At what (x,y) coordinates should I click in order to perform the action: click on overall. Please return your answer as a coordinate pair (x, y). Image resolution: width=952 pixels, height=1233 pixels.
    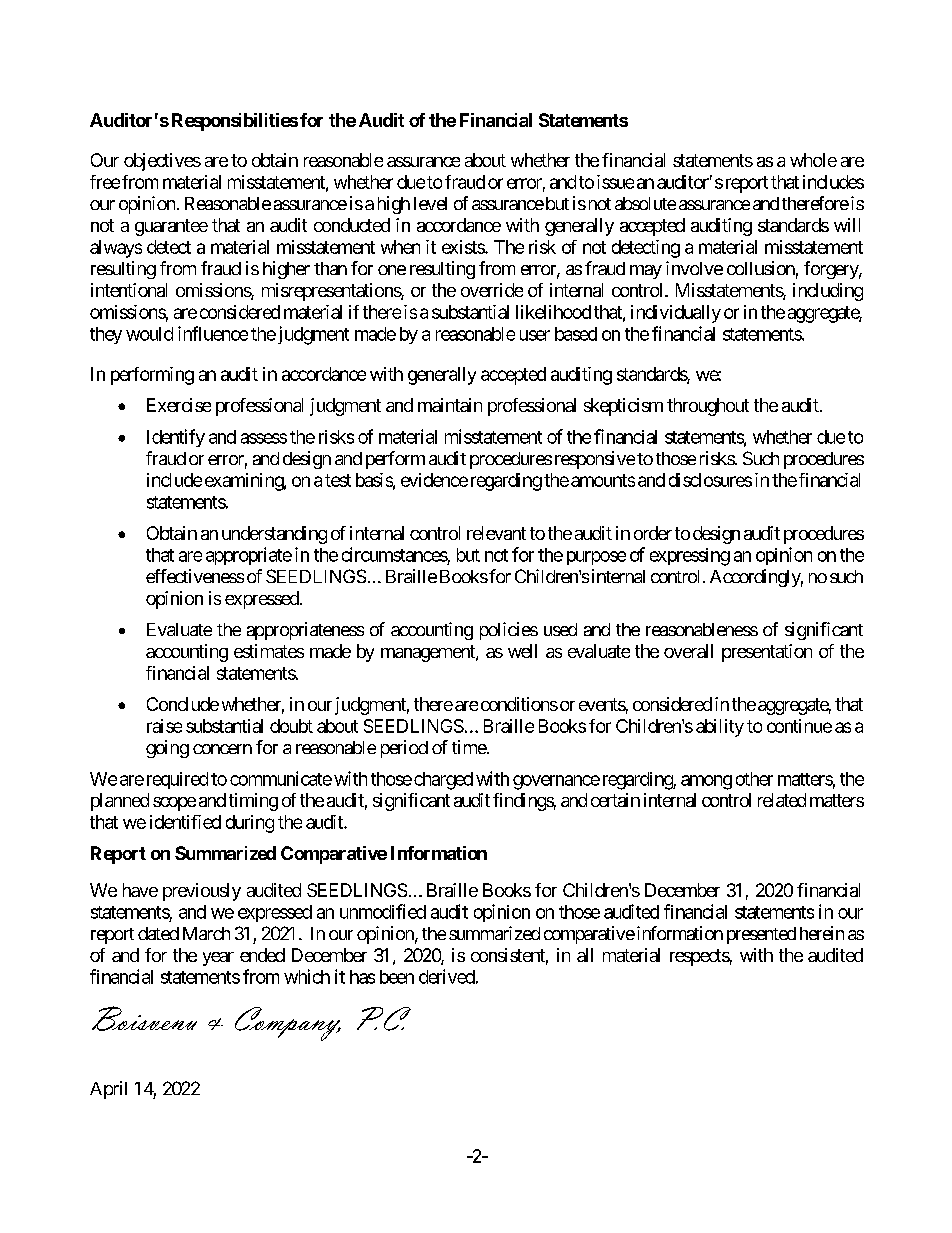
    Looking at the image, I should click on (688, 651).
